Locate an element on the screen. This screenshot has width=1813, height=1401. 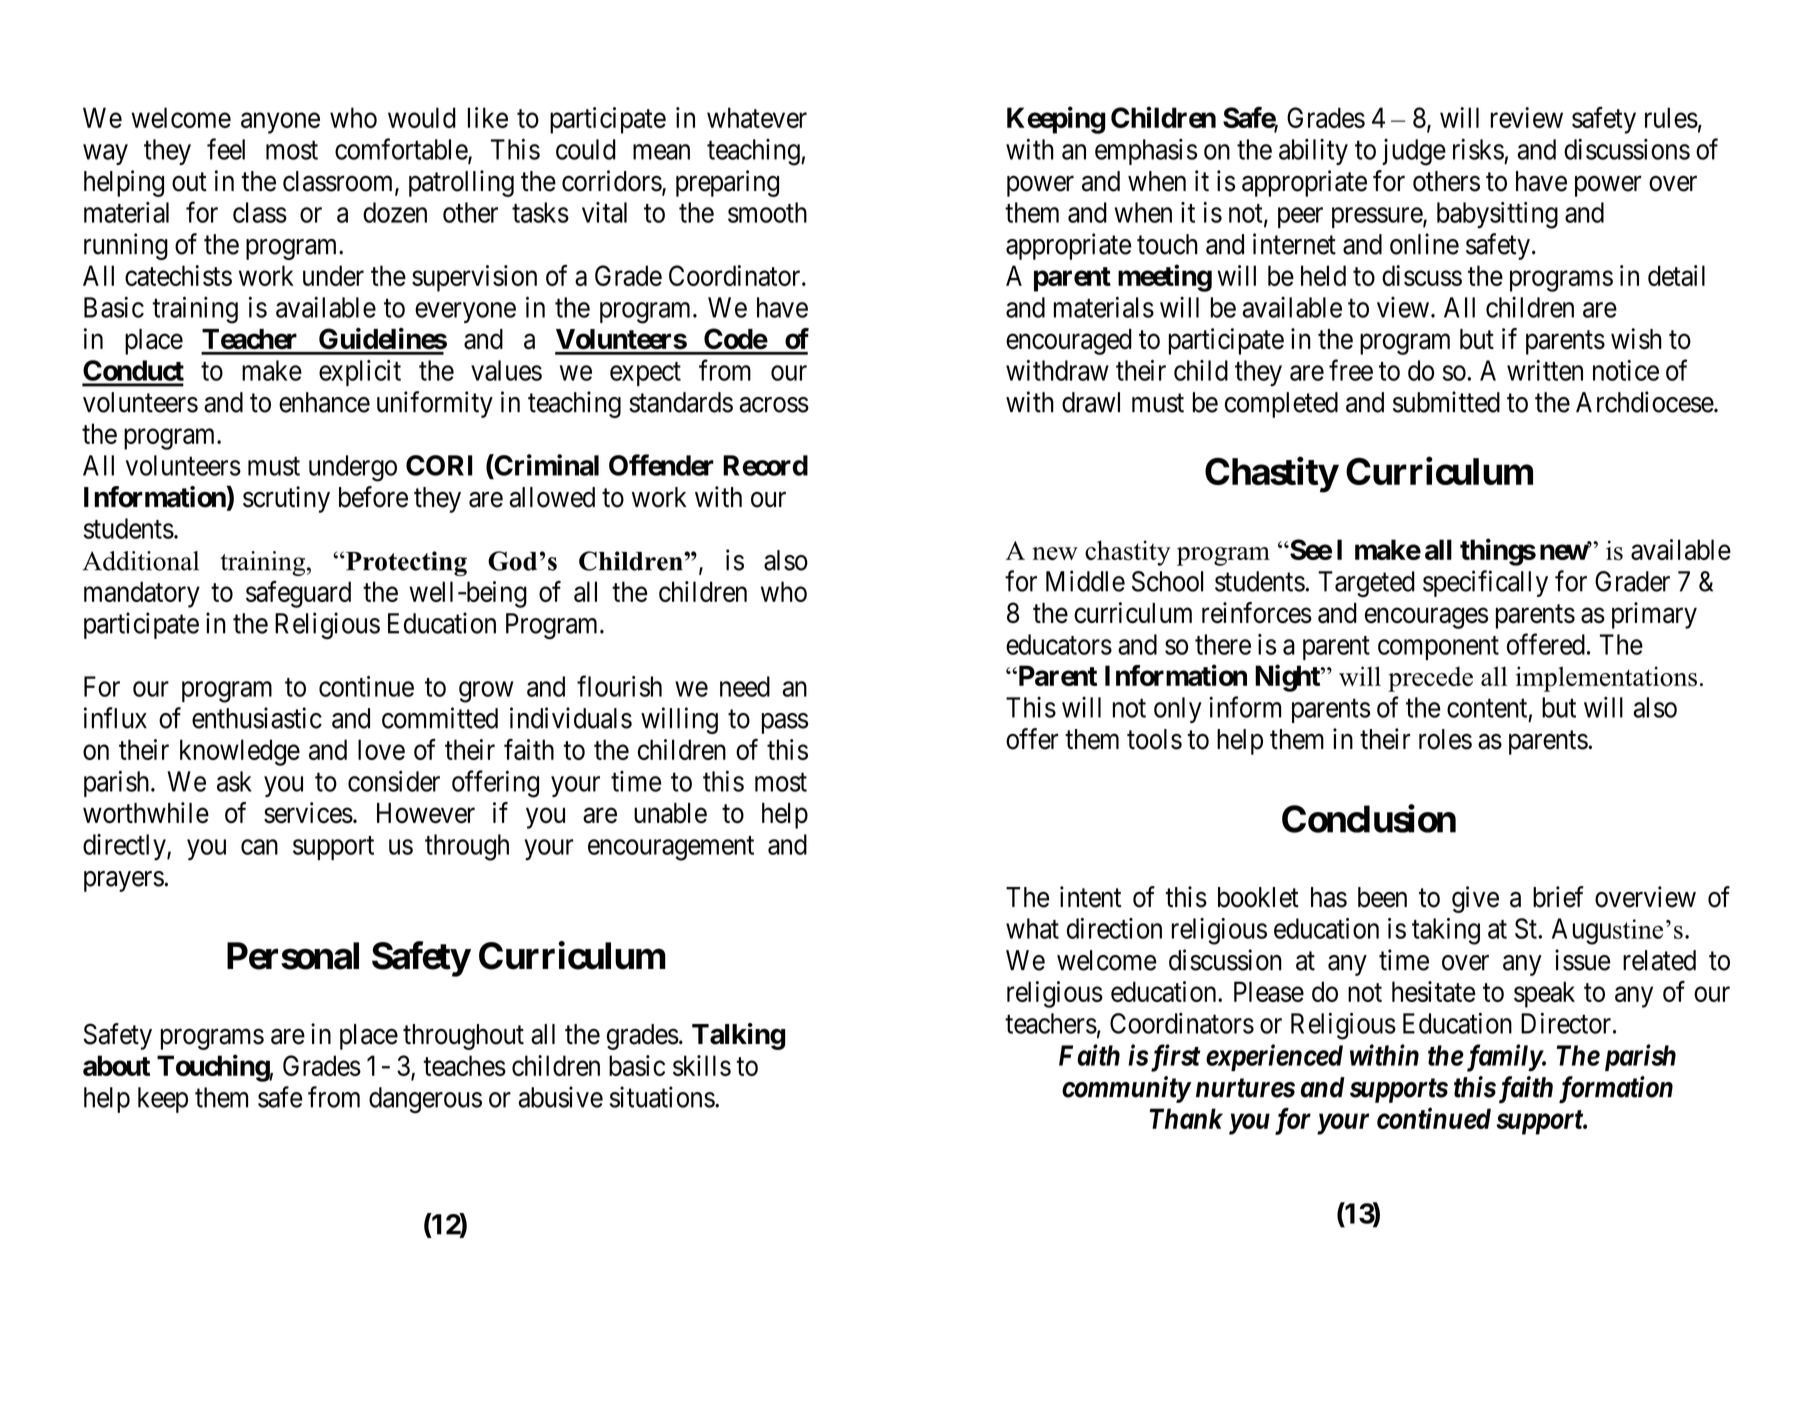
judge is located at coordinates (1414, 152).
